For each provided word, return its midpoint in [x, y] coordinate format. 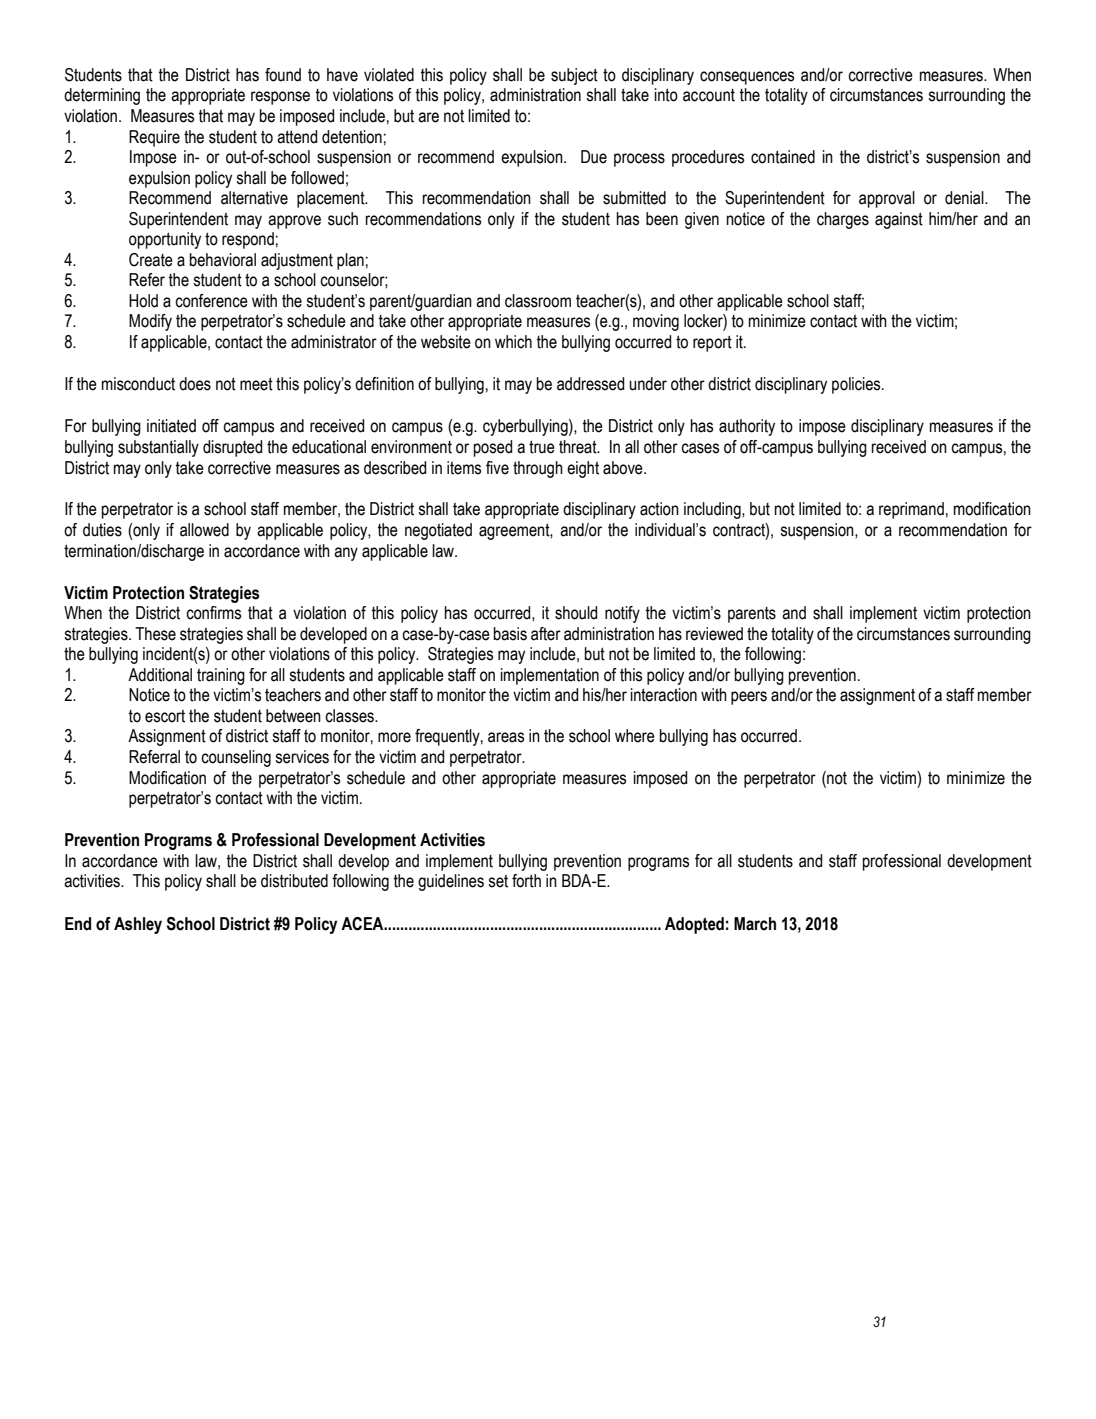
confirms [213, 613]
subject [574, 76]
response [280, 98]
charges [843, 220]
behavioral [223, 260]
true [542, 447]
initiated [171, 426]
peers [749, 698]
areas [506, 737]
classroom [538, 301]
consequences [747, 78]
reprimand [911, 510]
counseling [236, 758]
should [576, 613]
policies [857, 385]
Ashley [138, 925]
